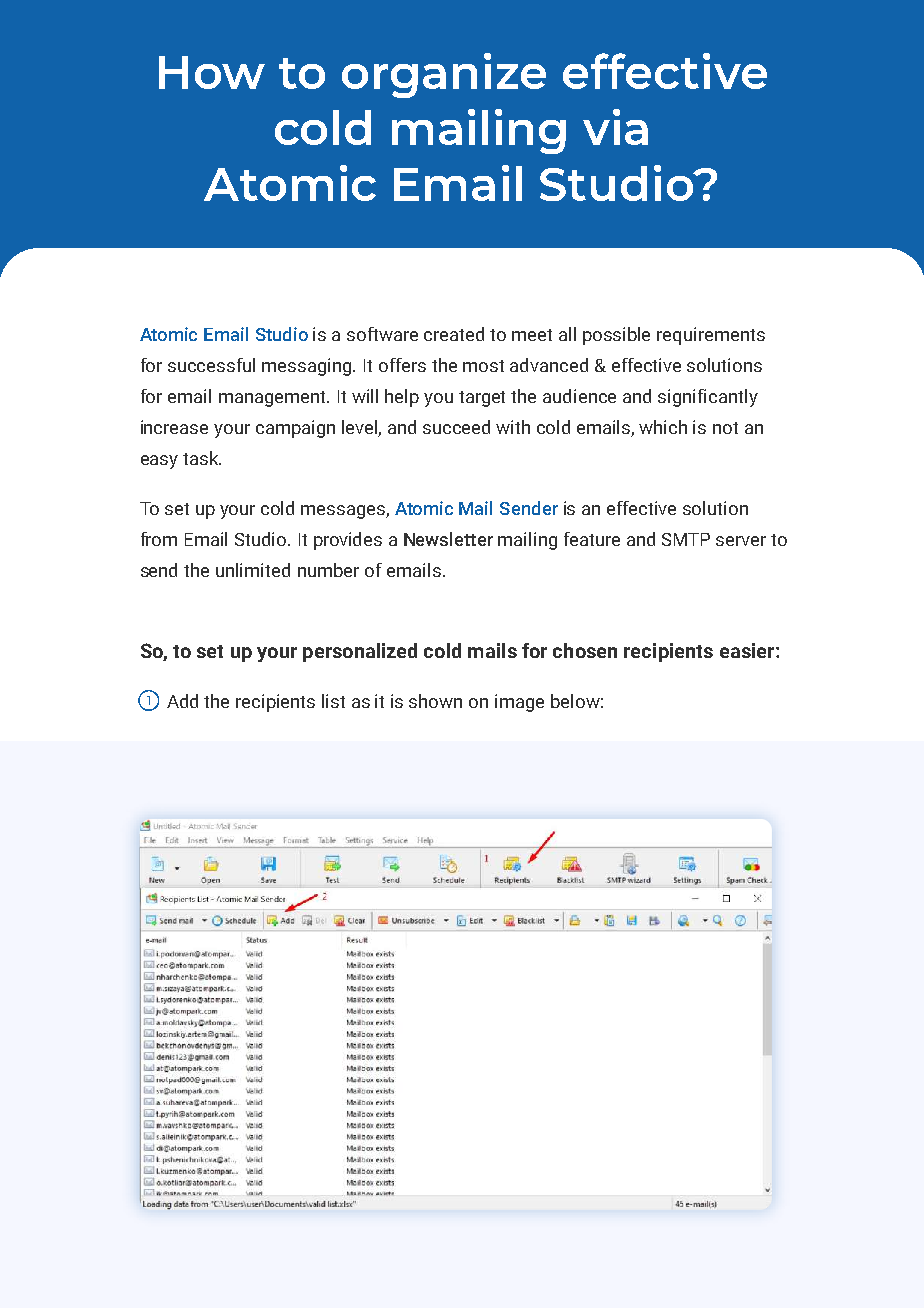 The image size is (924, 1308). What do you see at coordinates (444, 75) in the page?
I see `organize` at bounding box center [444, 75].
